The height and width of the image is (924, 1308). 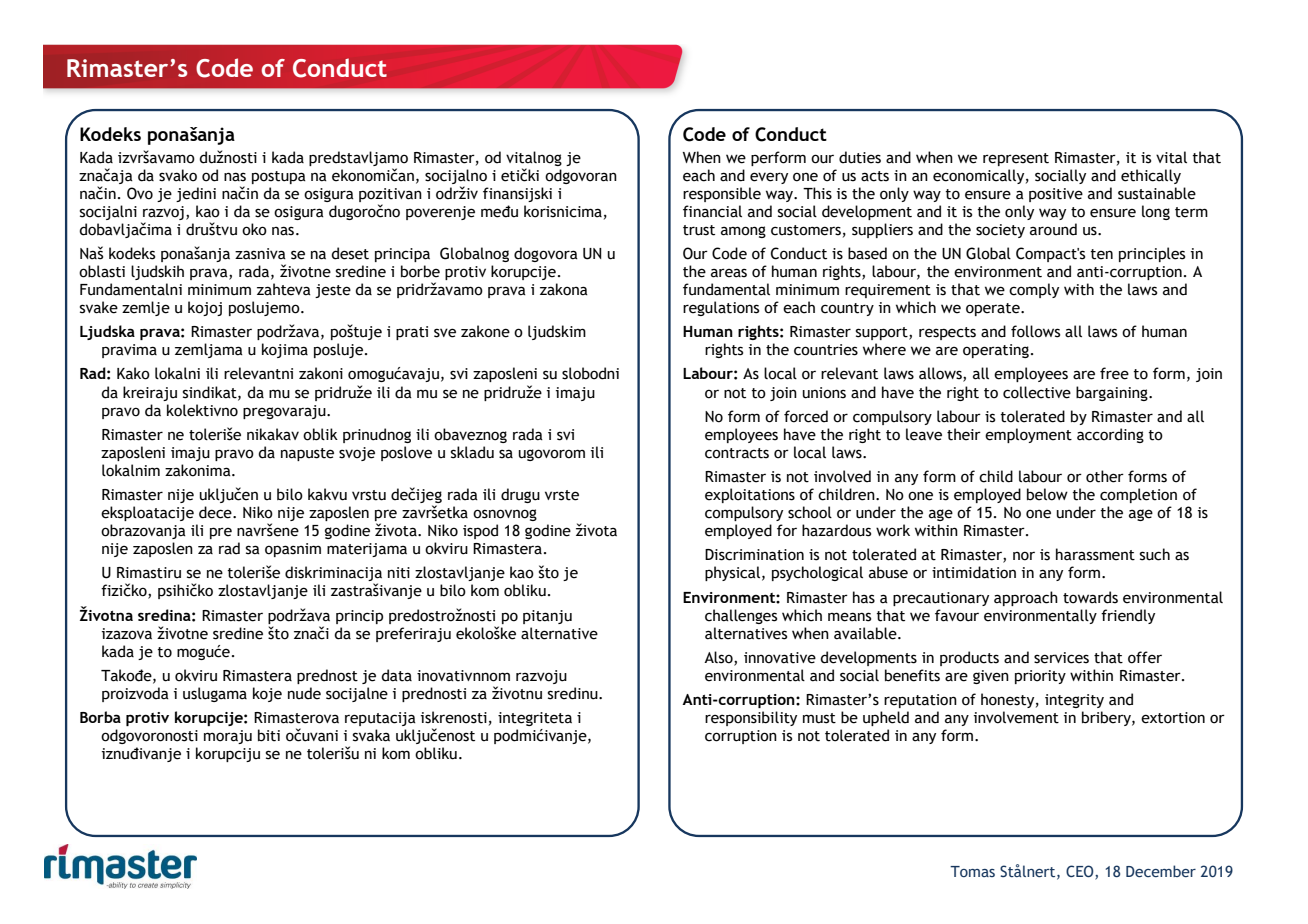 What do you see at coordinates (722, 194) in the image?
I see `responsible` at bounding box center [722, 194].
